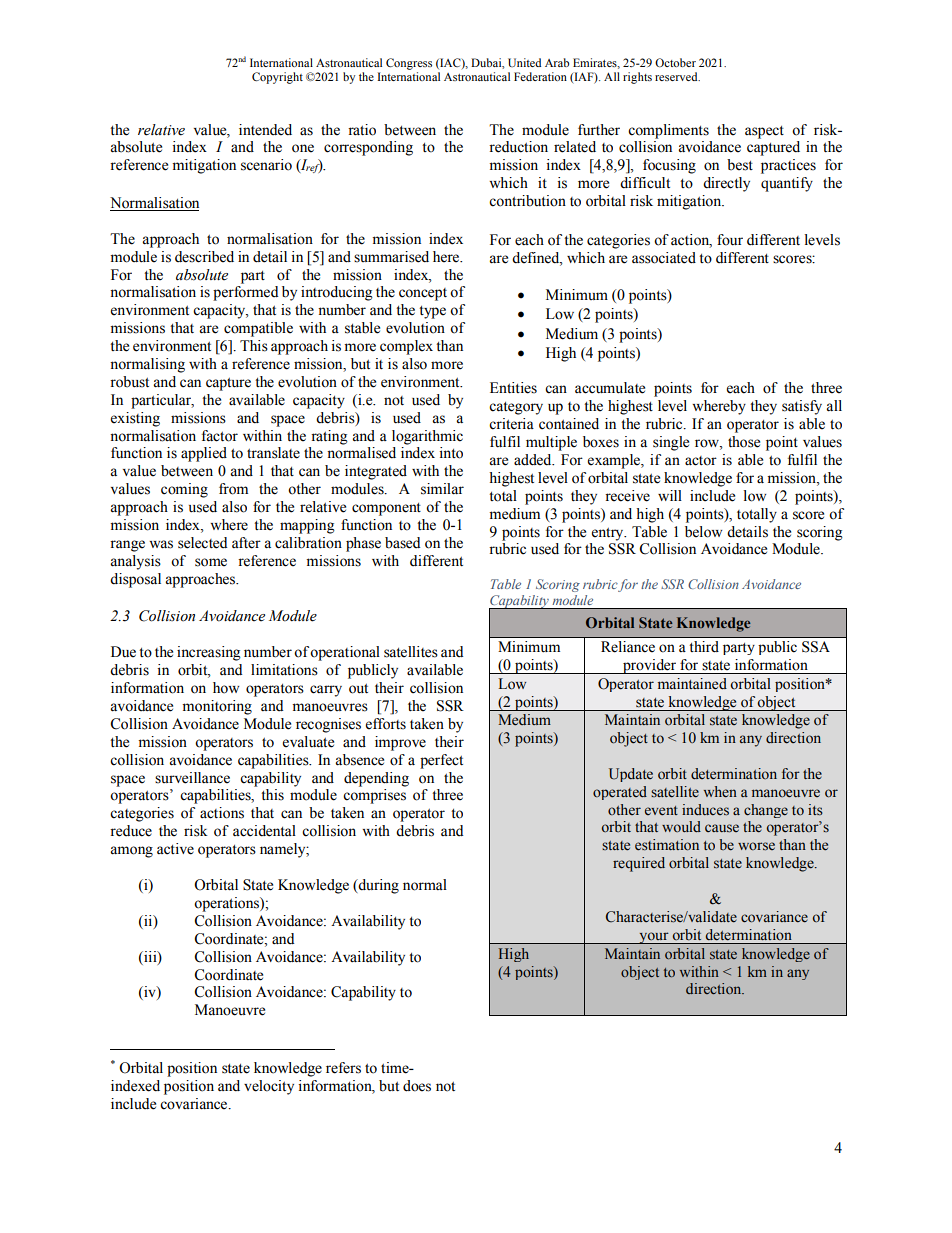 Image resolution: width=952 pixels, height=1233 pixels. I want to click on those, so click(744, 442).
